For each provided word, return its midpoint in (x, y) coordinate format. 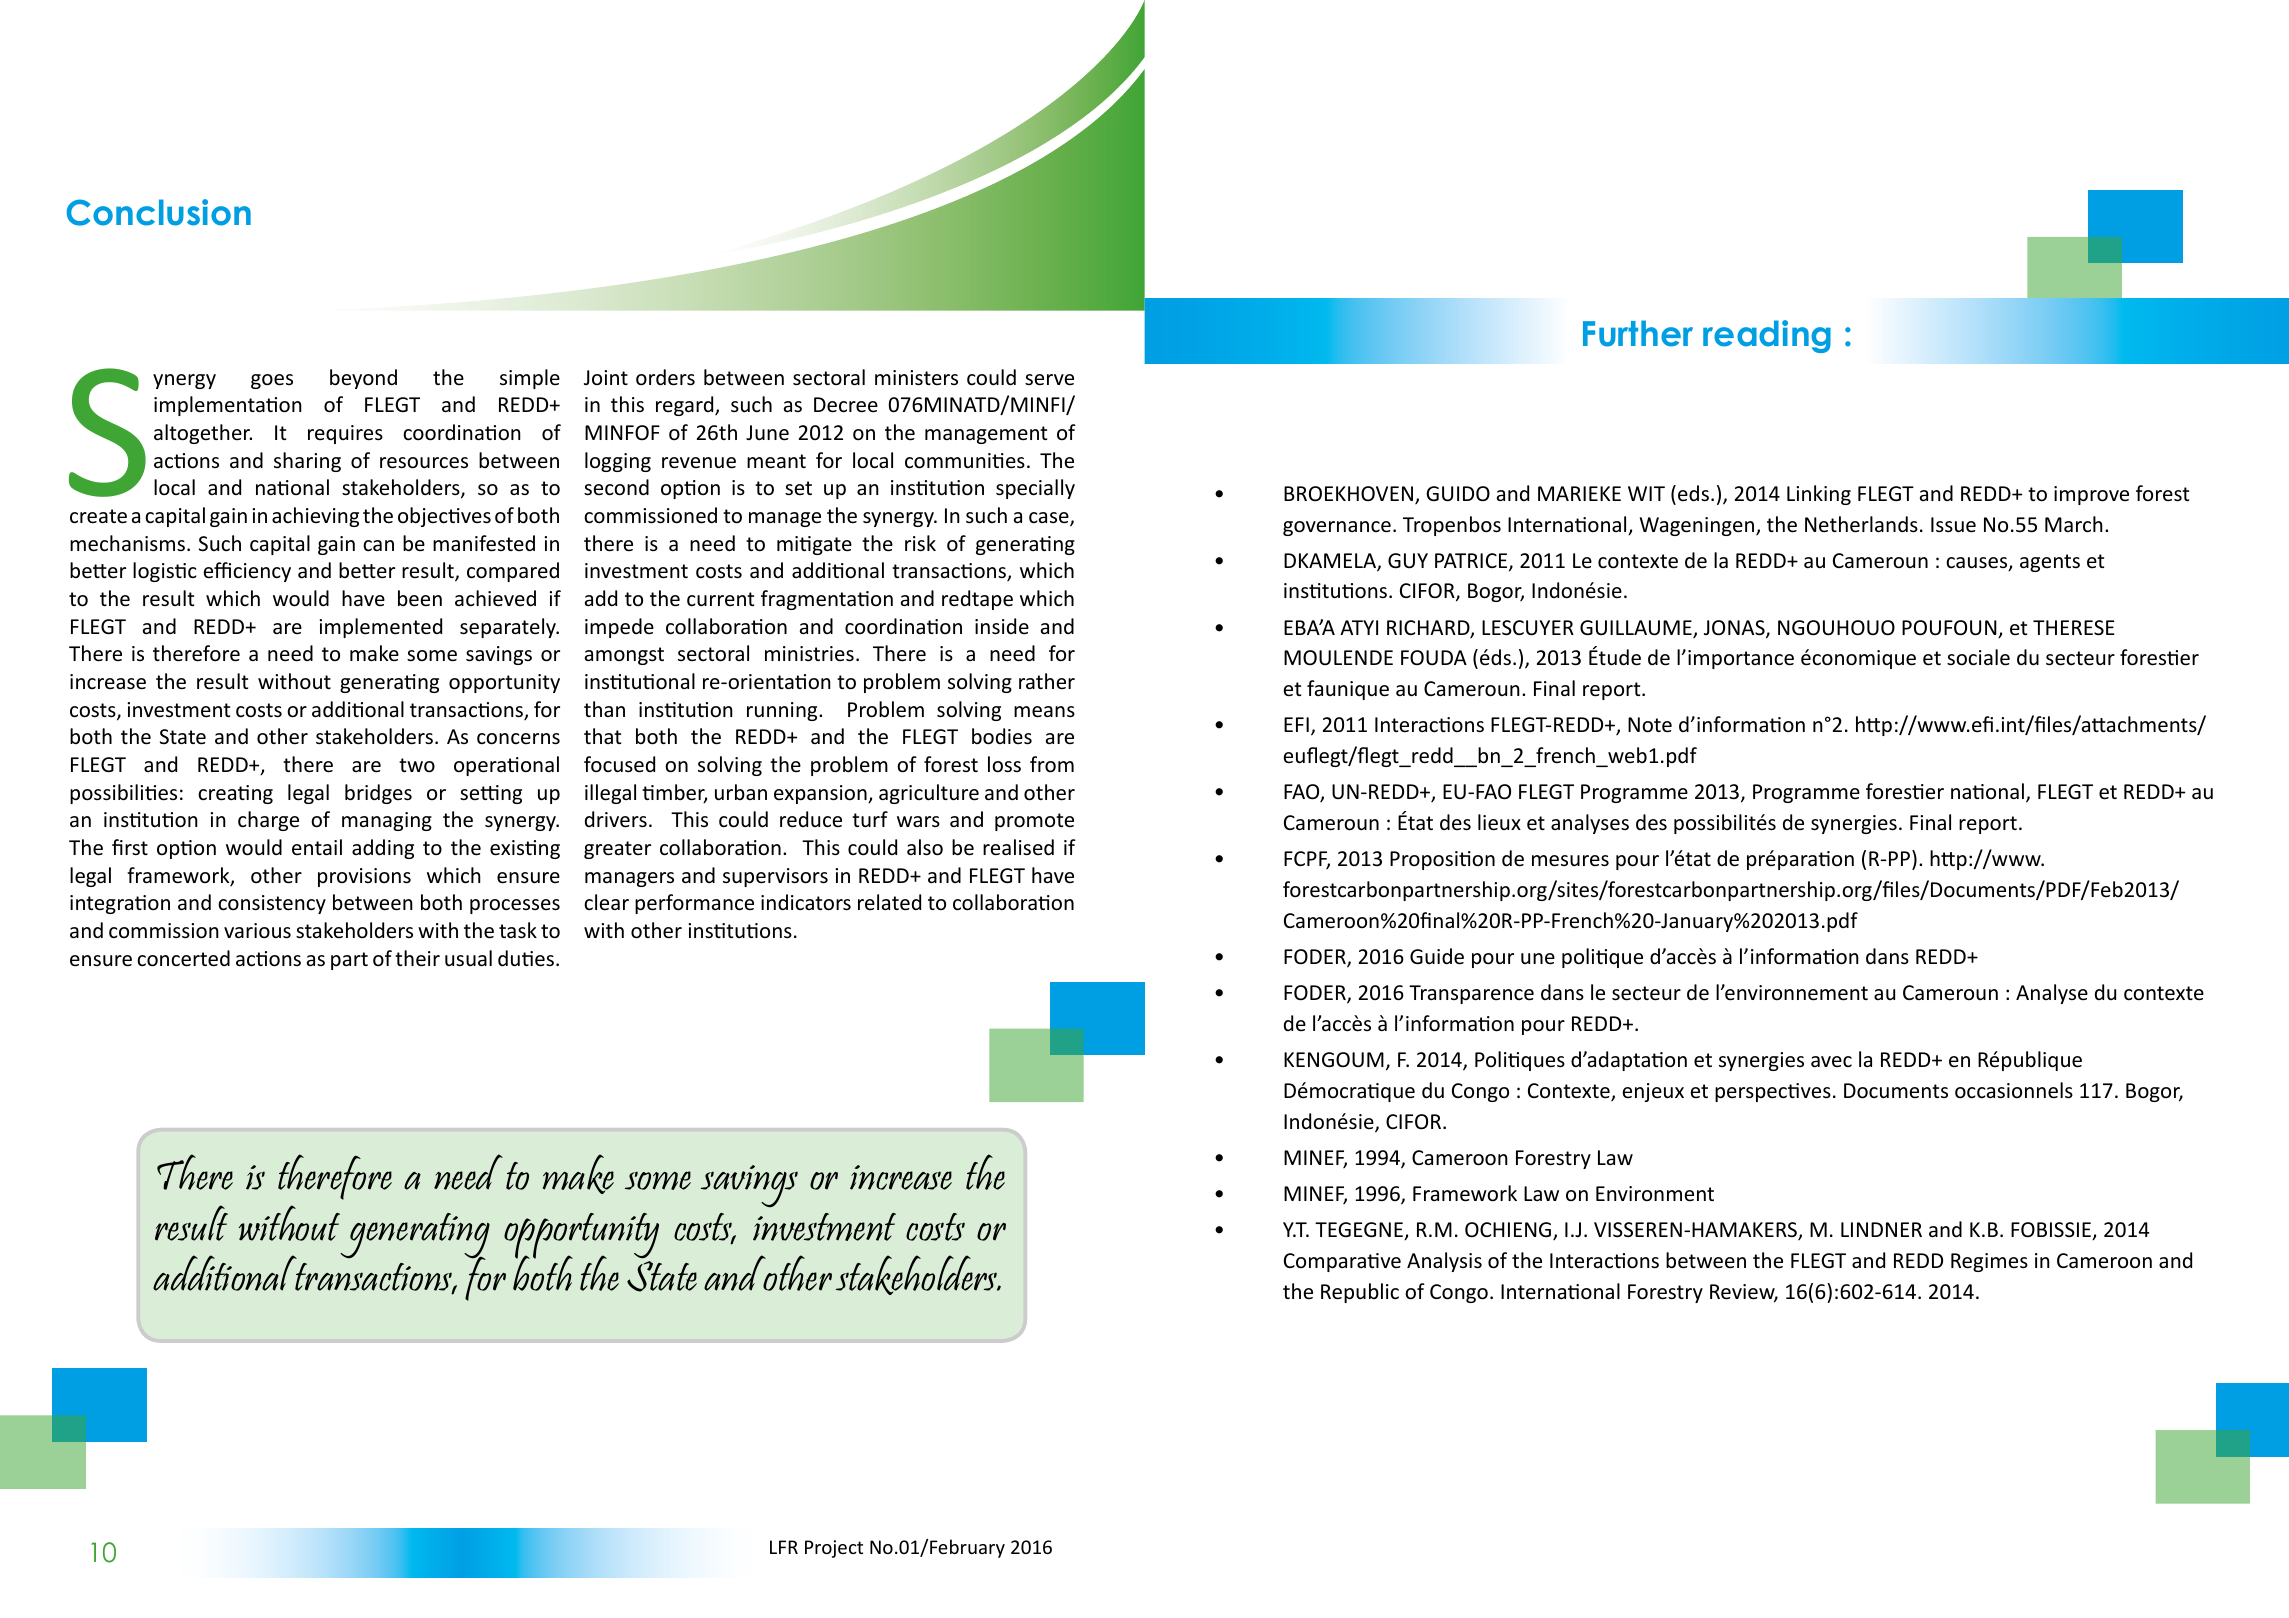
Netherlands (1861, 524)
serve (1049, 379)
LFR (784, 1547)
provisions (364, 877)
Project (834, 1549)
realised (1018, 847)
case (1050, 519)
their (417, 958)
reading (1767, 336)
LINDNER (1881, 1229)
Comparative (1342, 1262)
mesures (1570, 861)
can (378, 546)
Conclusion (159, 212)
